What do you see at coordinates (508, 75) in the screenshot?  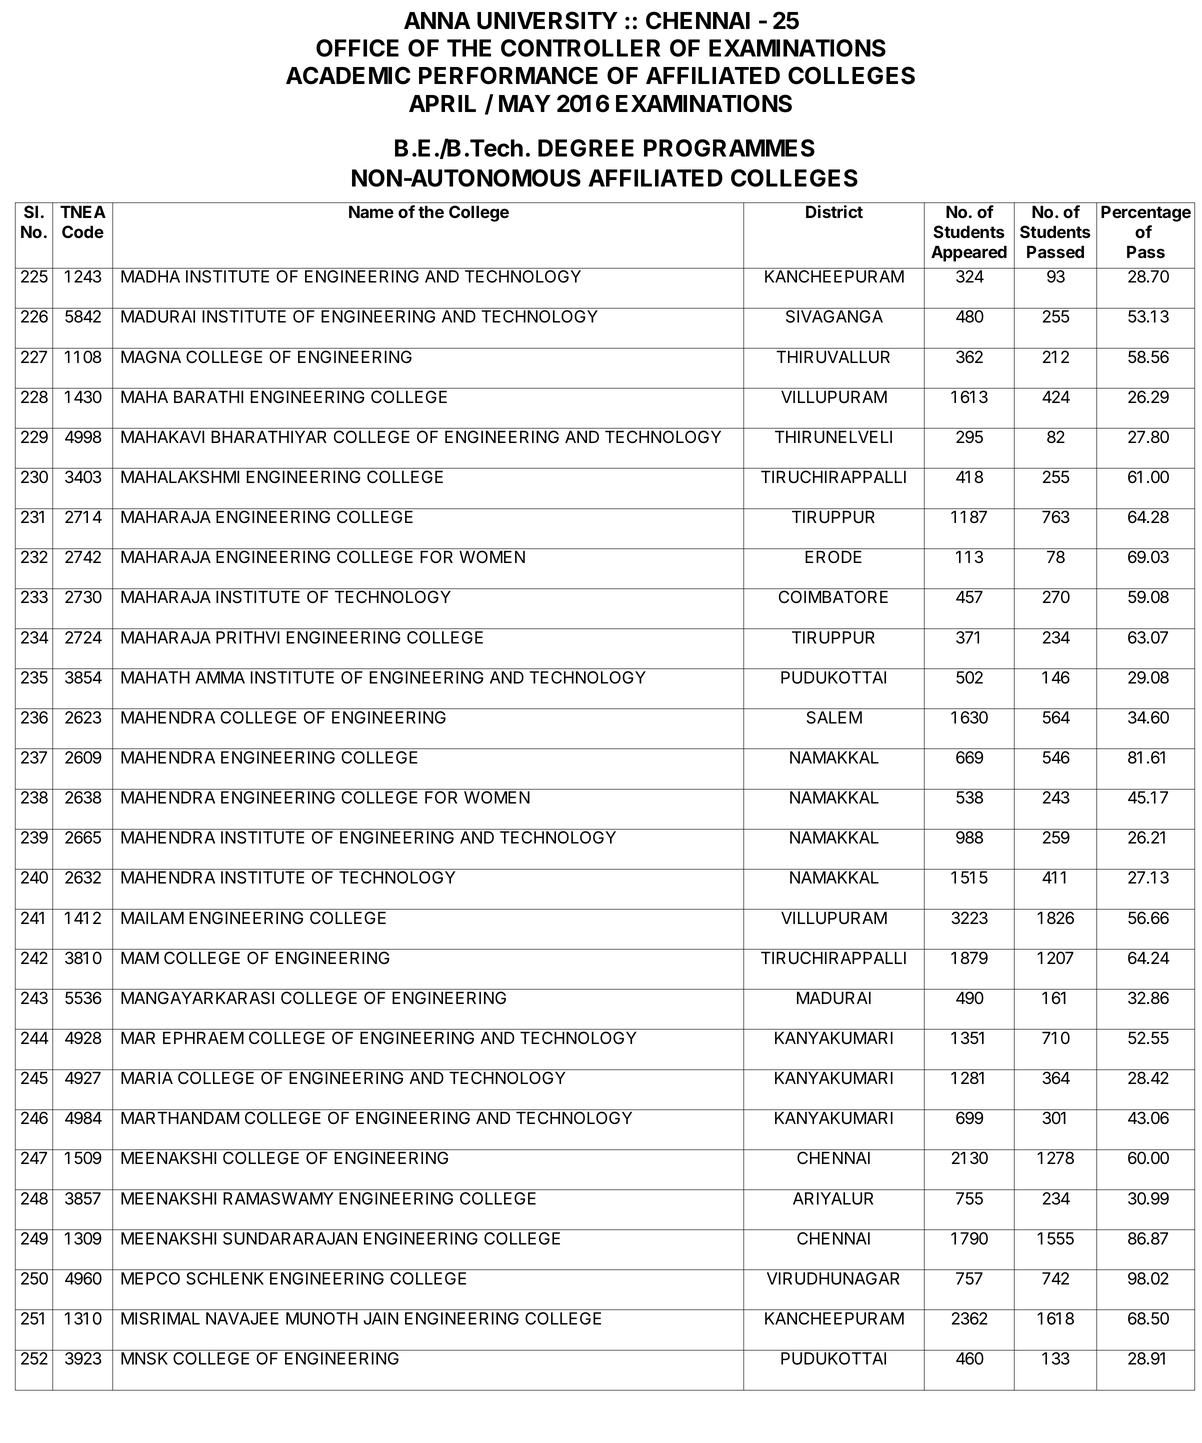 I see `PERFORMANCE` at bounding box center [508, 75].
